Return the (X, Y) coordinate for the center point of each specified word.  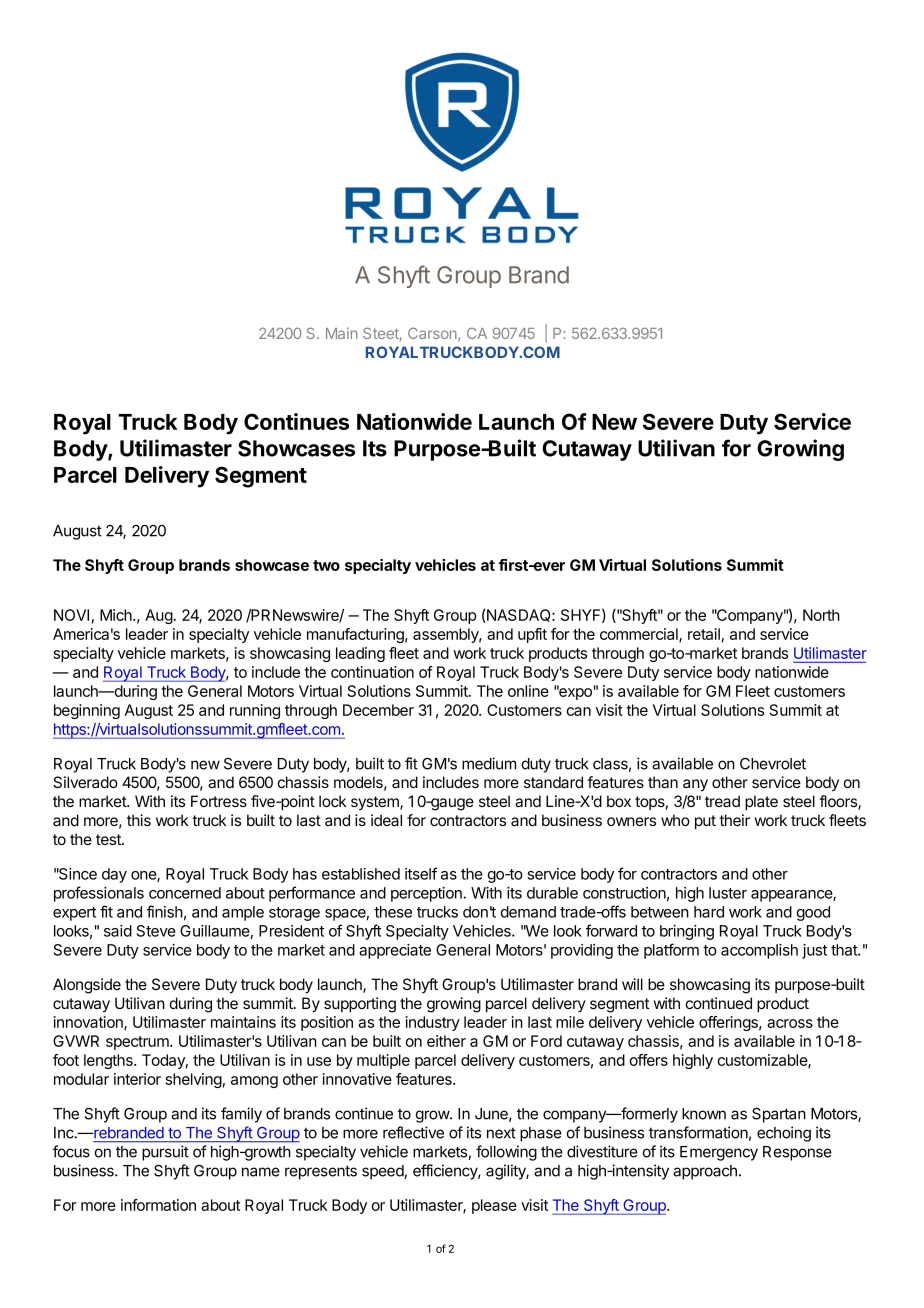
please (494, 1206)
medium (489, 763)
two (326, 565)
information (158, 1205)
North (821, 615)
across (790, 1023)
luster (728, 893)
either (446, 1041)
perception (427, 894)
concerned (185, 893)
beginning (87, 711)
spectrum (138, 1043)
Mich (117, 615)
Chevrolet (773, 764)
